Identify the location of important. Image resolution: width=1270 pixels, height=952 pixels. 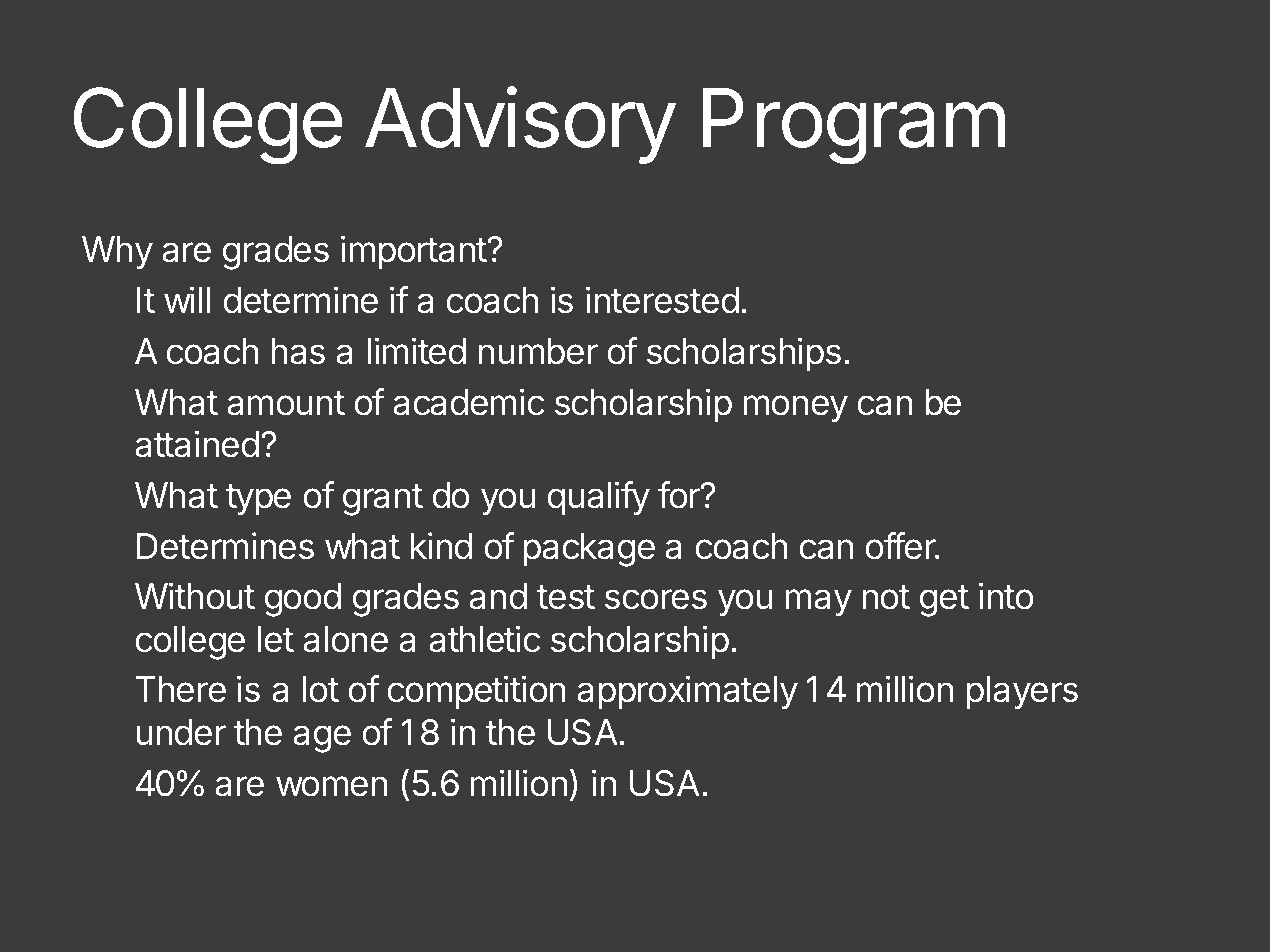
(414, 252).
